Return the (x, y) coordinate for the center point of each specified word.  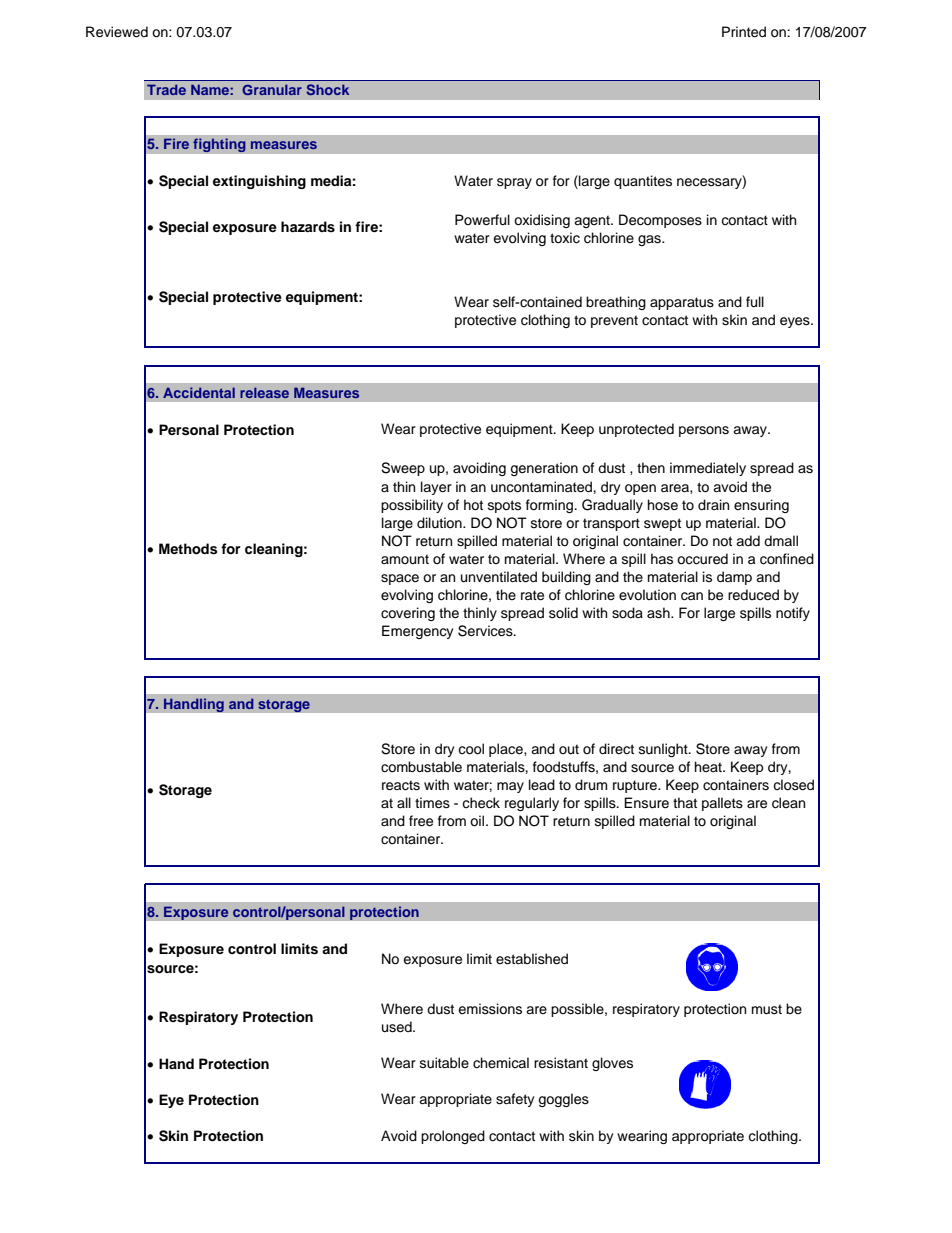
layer (436, 488)
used (398, 1027)
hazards (308, 227)
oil (478, 821)
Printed (744, 32)
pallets (722, 804)
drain (713, 504)
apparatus (682, 303)
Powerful (482, 220)
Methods (188, 549)
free (421, 821)
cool (471, 749)
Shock (327, 89)
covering (408, 614)
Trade (166, 89)
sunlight (664, 750)
